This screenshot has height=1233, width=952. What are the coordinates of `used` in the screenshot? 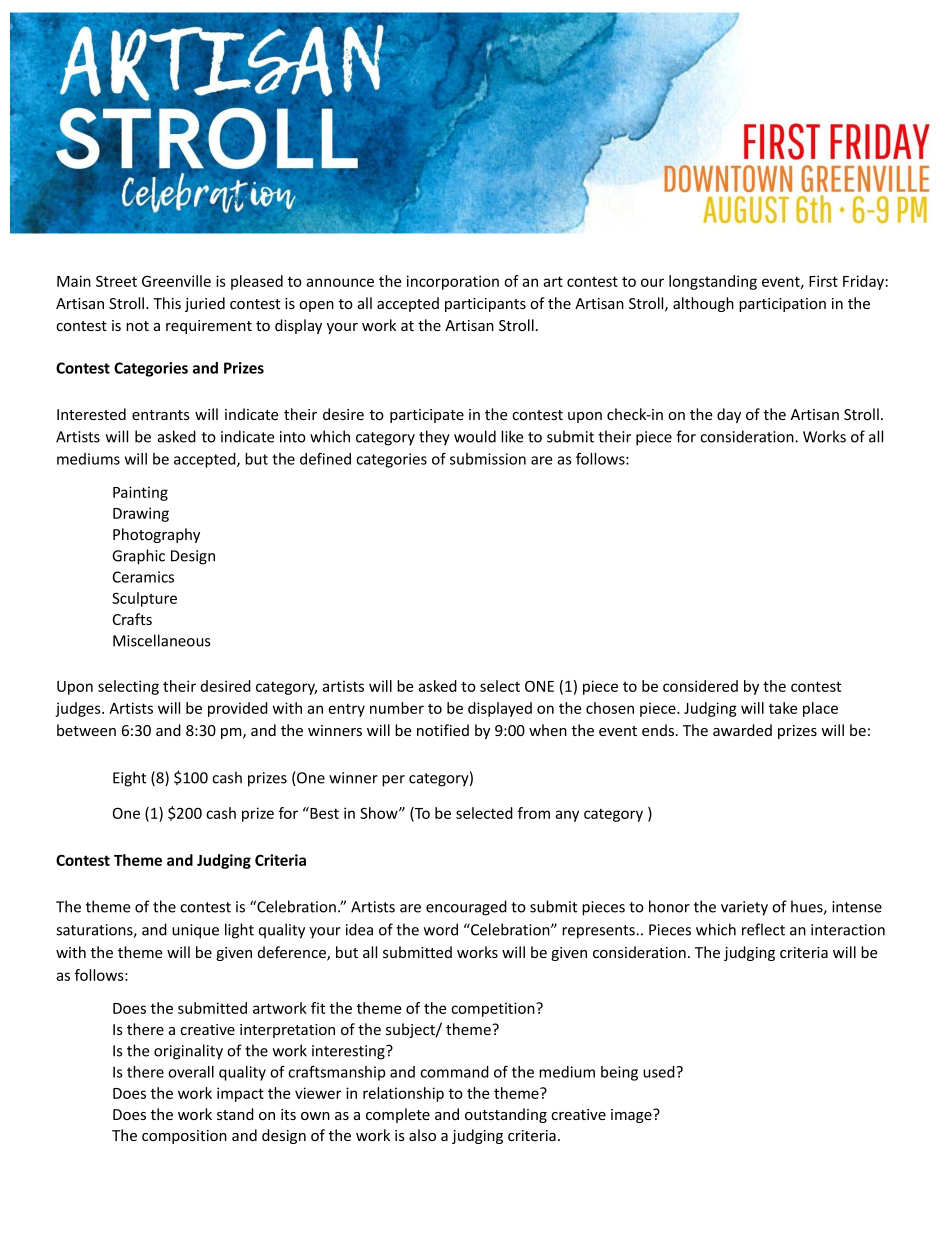 It's located at (660, 1072).
